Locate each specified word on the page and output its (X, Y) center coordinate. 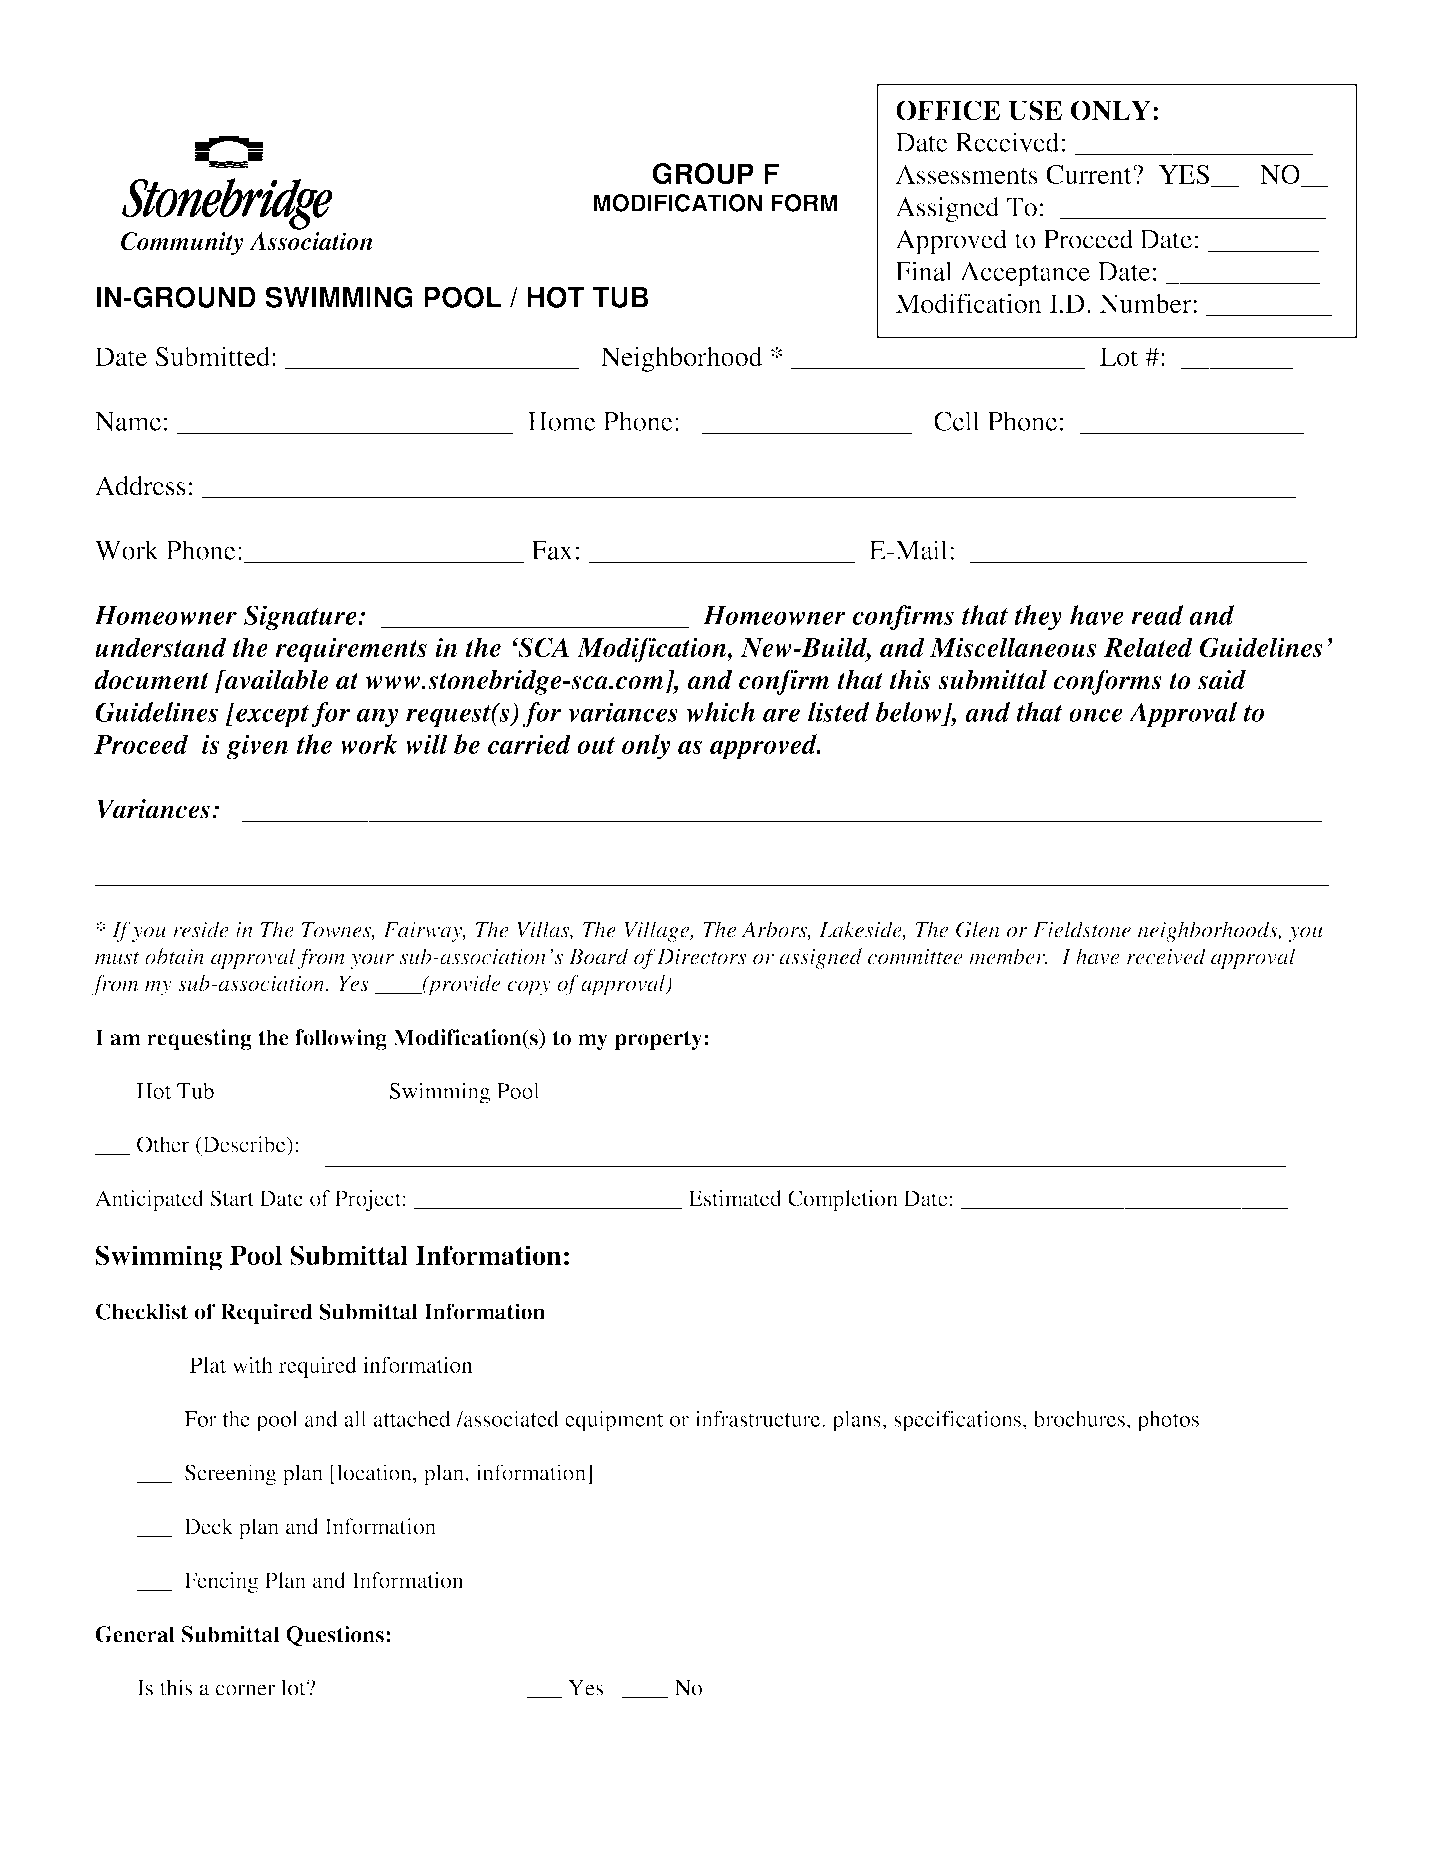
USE (1035, 110)
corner (245, 1690)
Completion (843, 1200)
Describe (244, 1144)
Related (1148, 647)
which (721, 712)
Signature (301, 618)
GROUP (703, 174)
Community (182, 244)
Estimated (735, 1198)
